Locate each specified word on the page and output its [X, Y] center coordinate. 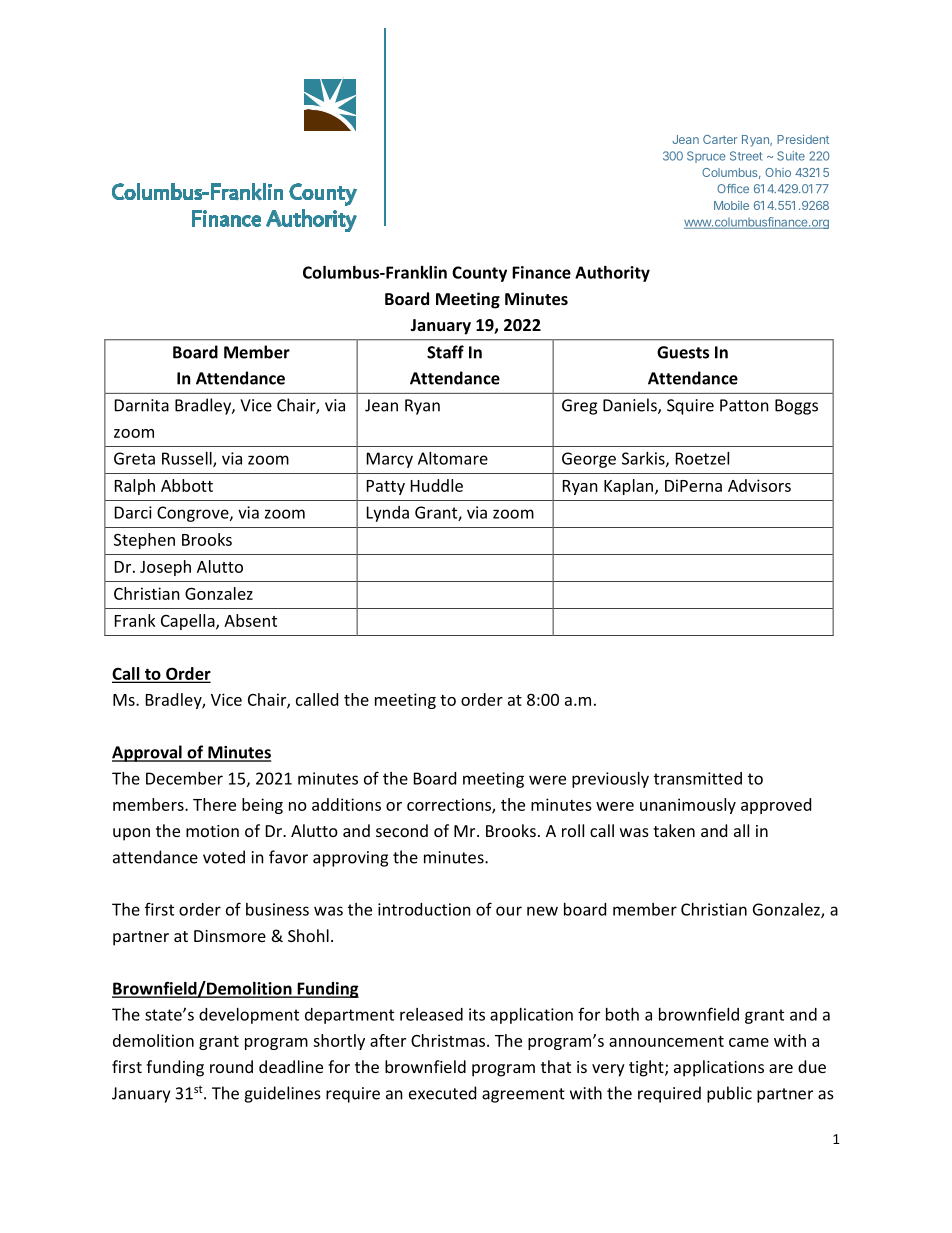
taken [674, 830]
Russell [188, 459]
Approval [148, 753]
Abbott [187, 485]
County [479, 274]
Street [746, 156]
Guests [683, 352]
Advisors [759, 485]
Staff [445, 352]
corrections [450, 805]
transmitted [698, 778]
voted [224, 857]
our [509, 911]
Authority [612, 274]
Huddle [437, 485]
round [231, 1066]
